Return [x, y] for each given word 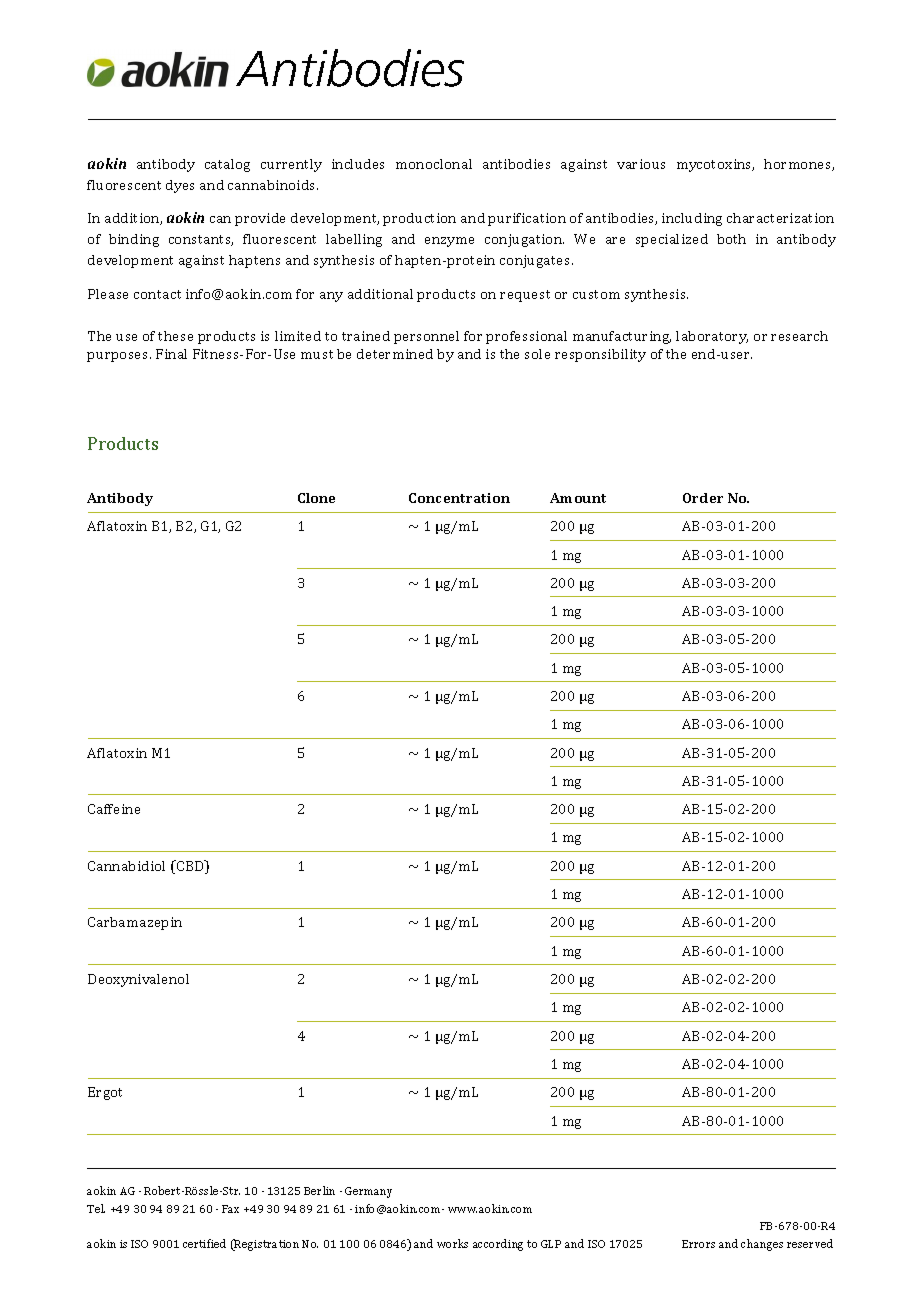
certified [204, 1243]
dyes [180, 186]
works [452, 1243]
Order [703, 498]
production [419, 219]
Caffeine [114, 809]
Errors [698, 1244]
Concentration [459, 498]
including [692, 219]
